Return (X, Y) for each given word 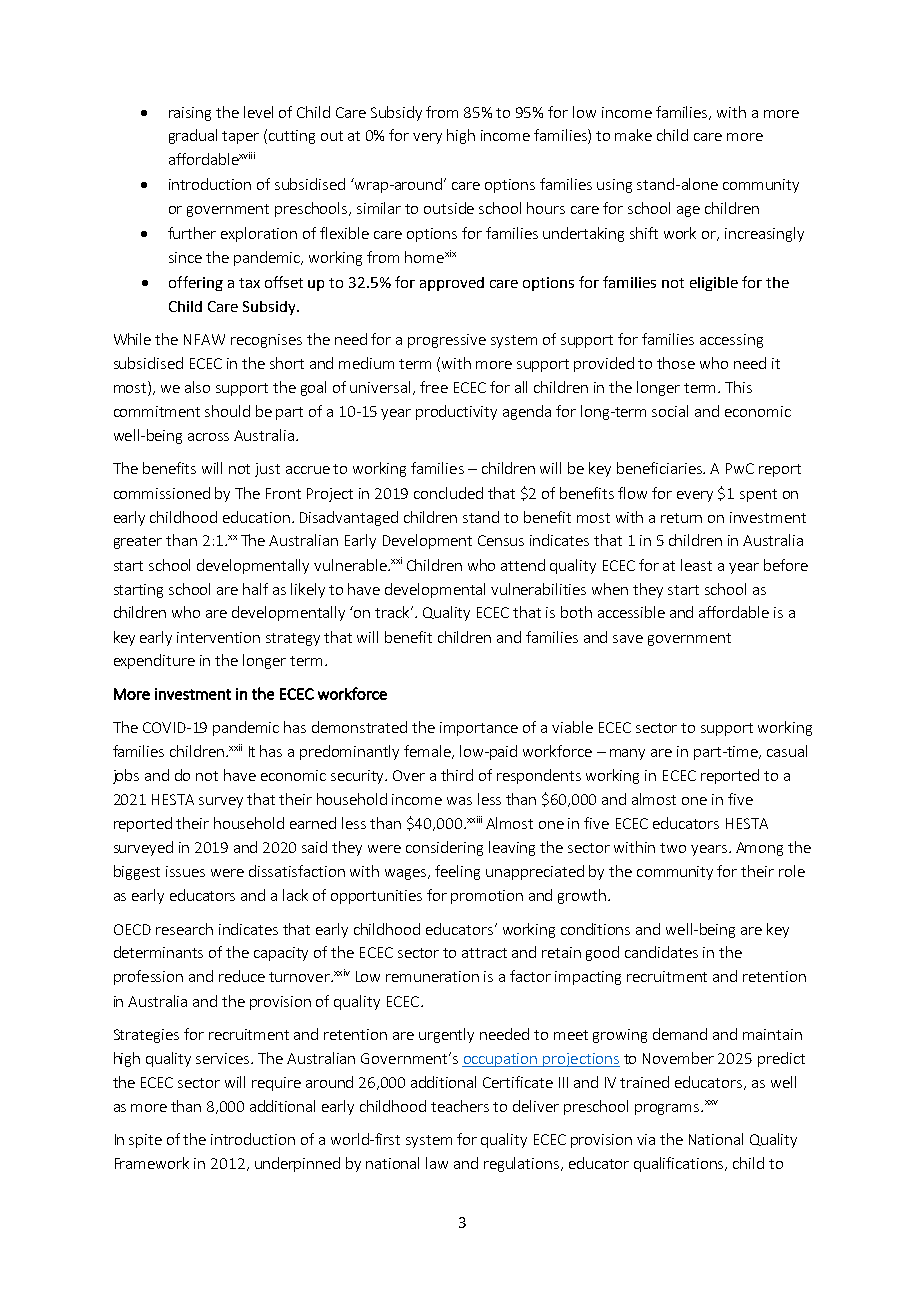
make (633, 135)
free (434, 387)
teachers (460, 1106)
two (673, 848)
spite (145, 1141)
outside (449, 208)
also (197, 387)
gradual (193, 136)
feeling (457, 872)
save (628, 639)
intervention (218, 637)
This (738, 387)
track (393, 612)
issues (185, 871)
